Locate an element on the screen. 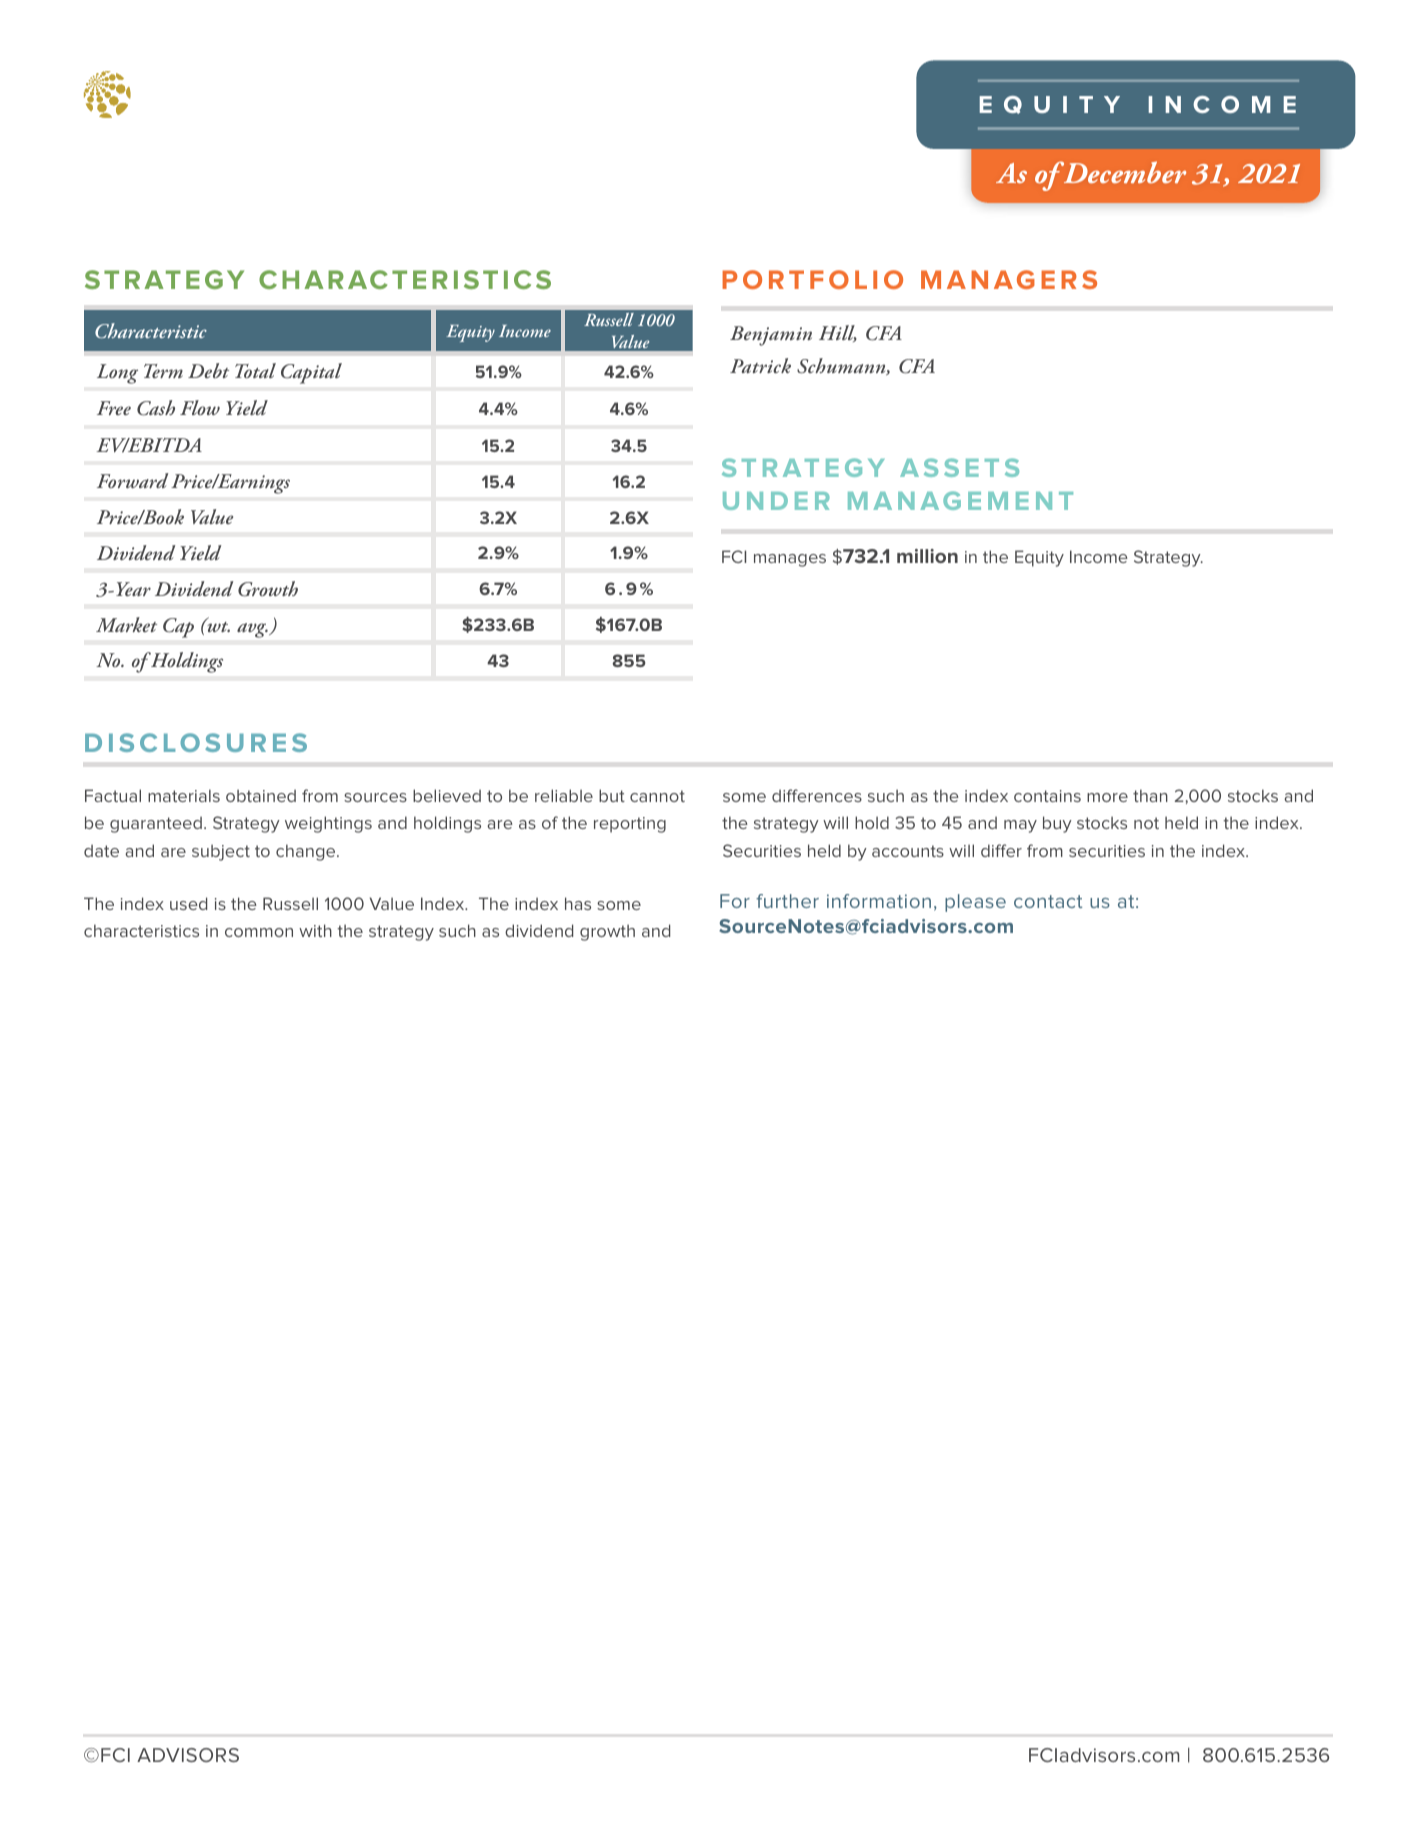 The image size is (1416, 1832). used is located at coordinates (188, 903).
